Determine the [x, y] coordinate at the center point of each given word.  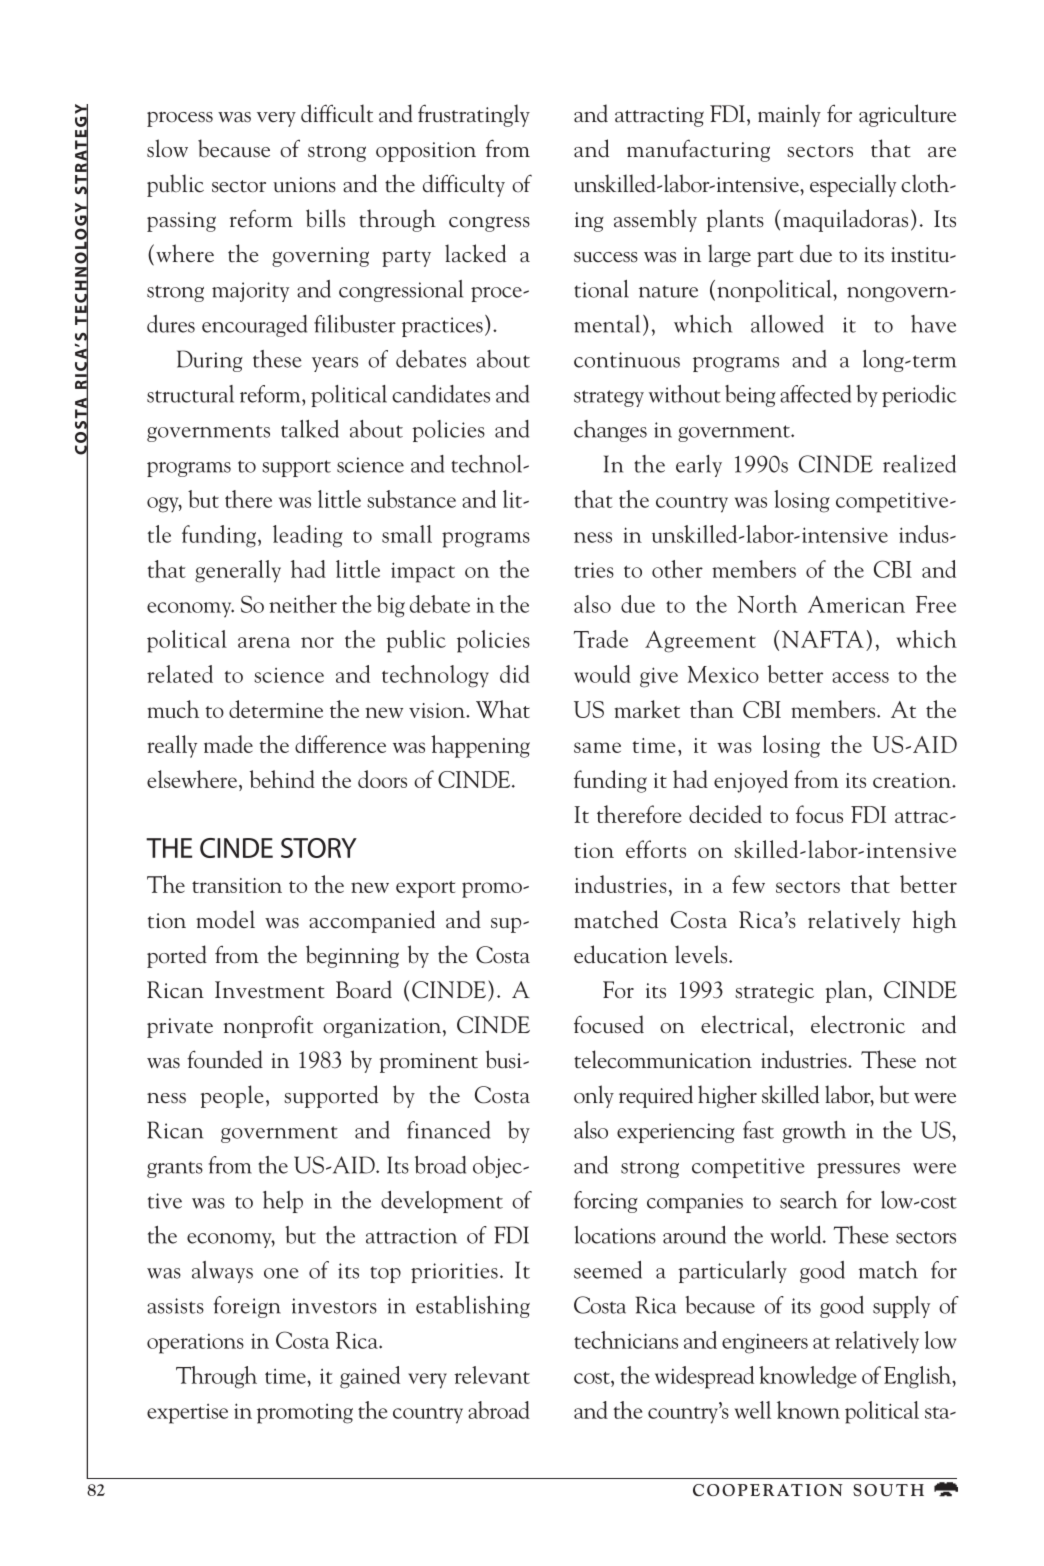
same [597, 747]
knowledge [808, 1377]
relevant [492, 1375]
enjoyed [751, 781]
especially [853, 185]
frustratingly [474, 115]
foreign [247, 1307]
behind [282, 779]
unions [304, 185]
